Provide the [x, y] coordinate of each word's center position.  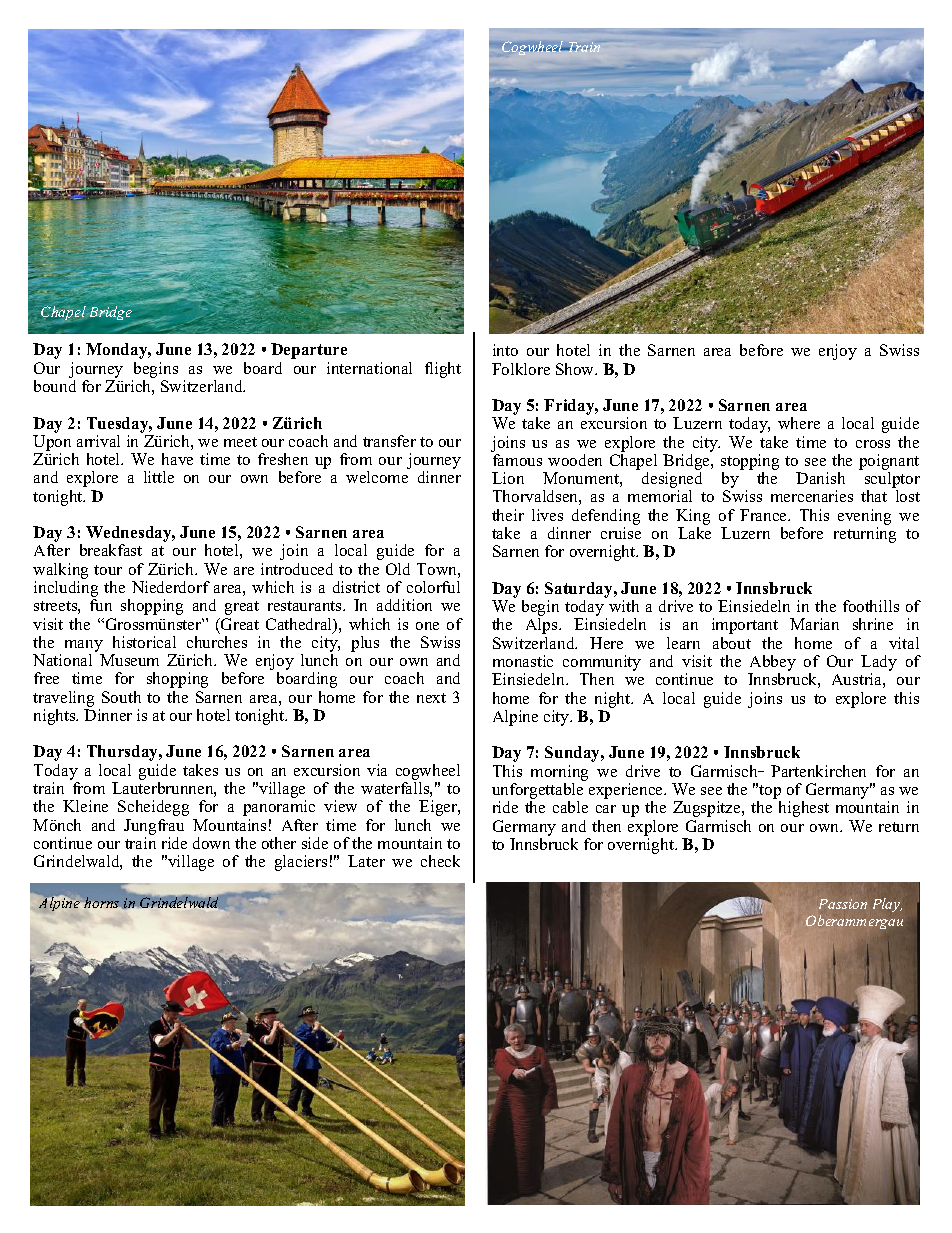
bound [55, 386]
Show [576, 369]
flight [443, 370]
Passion [843, 904]
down [211, 843]
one [427, 626]
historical [144, 642]
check [440, 861]
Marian [814, 624]
